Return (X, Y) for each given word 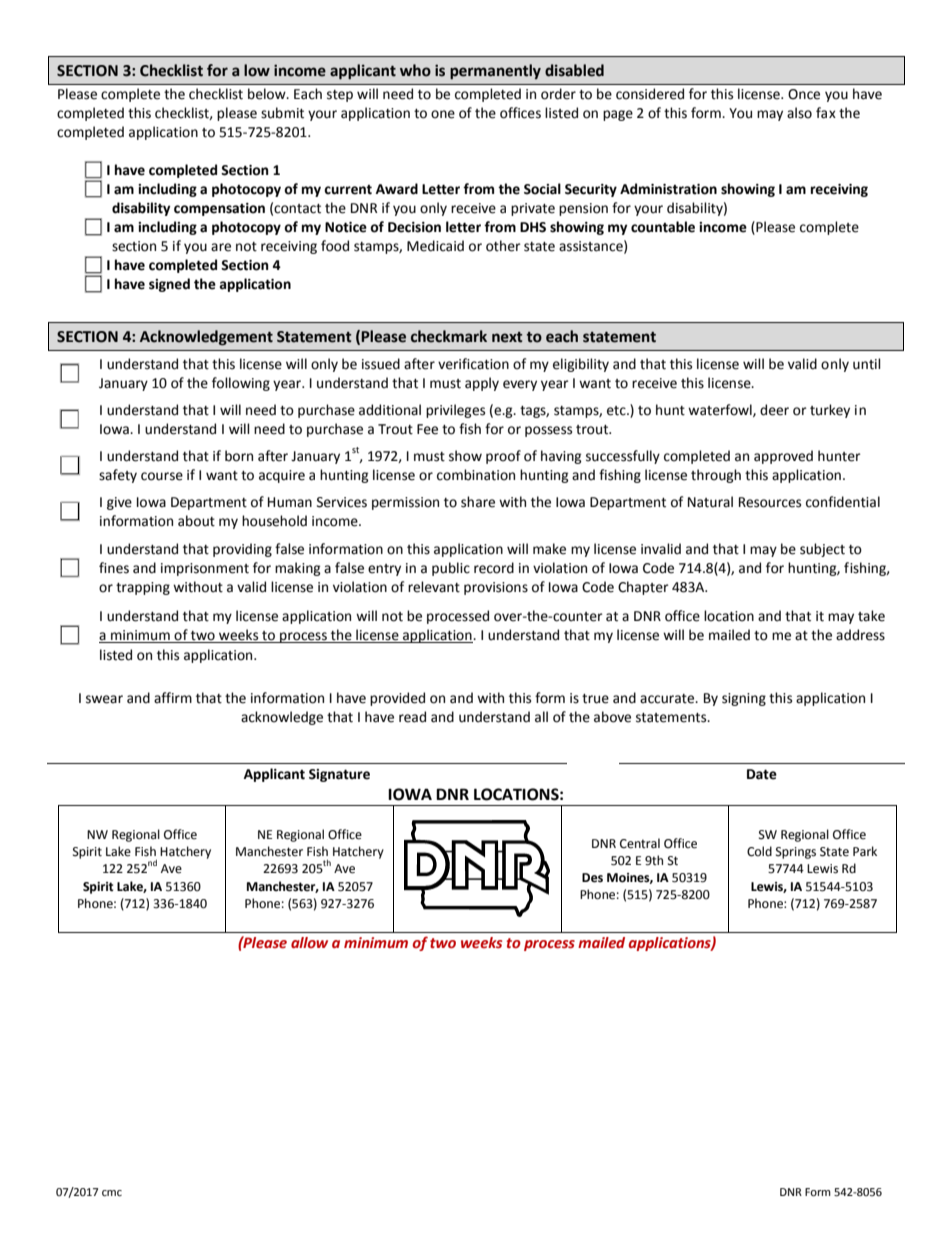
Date (762, 774)
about (196, 521)
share (478, 502)
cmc (112, 1193)
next (507, 337)
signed (169, 285)
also (799, 113)
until (867, 364)
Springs (796, 853)
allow (309, 942)
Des (592, 878)
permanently (495, 71)
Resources (770, 502)
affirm (173, 698)
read (412, 717)
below (268, 94)
